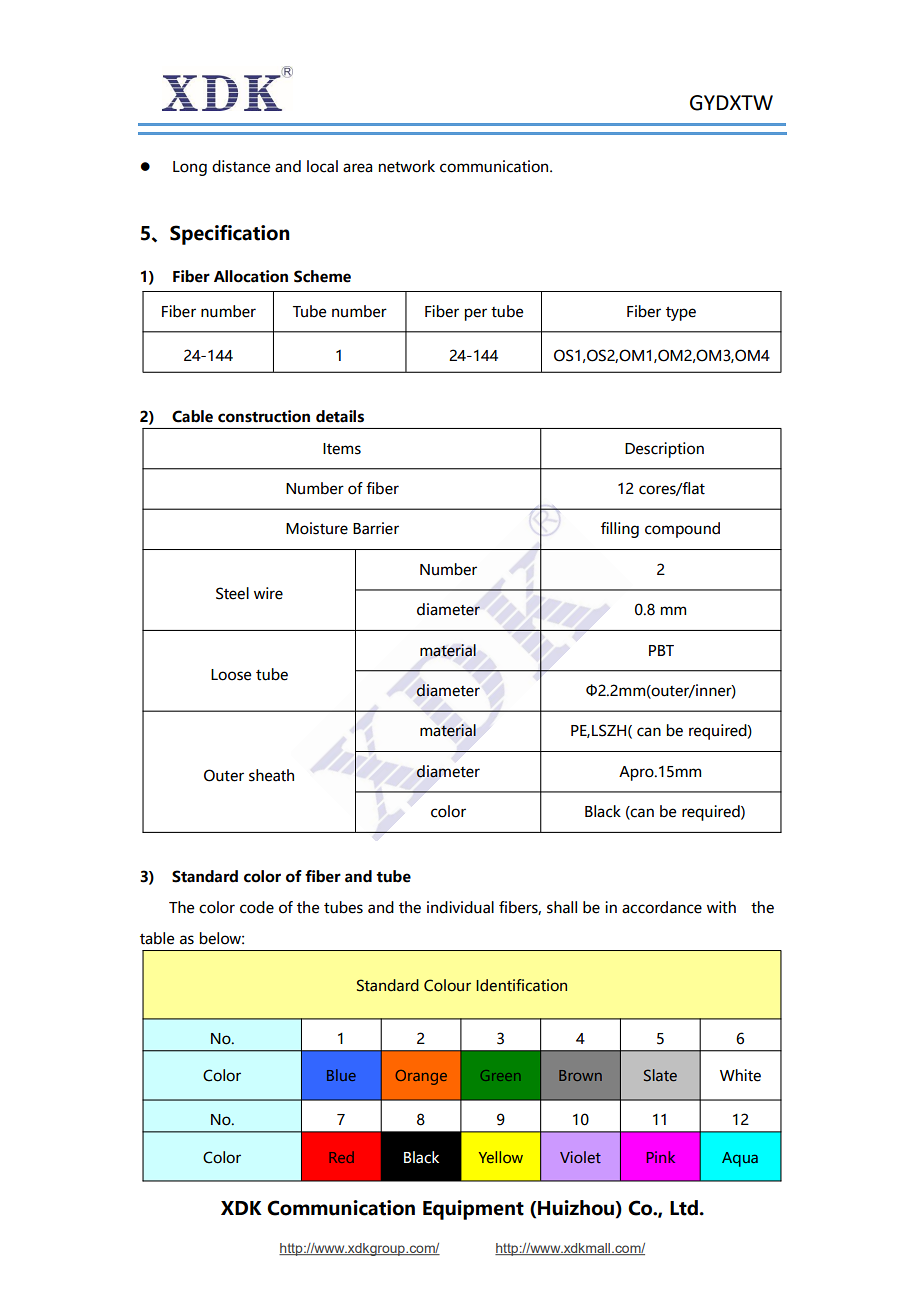 This document has height=1308, width=924. Describe the element at coordinates (662, 907) in the document. I see `accordance` at that location.
